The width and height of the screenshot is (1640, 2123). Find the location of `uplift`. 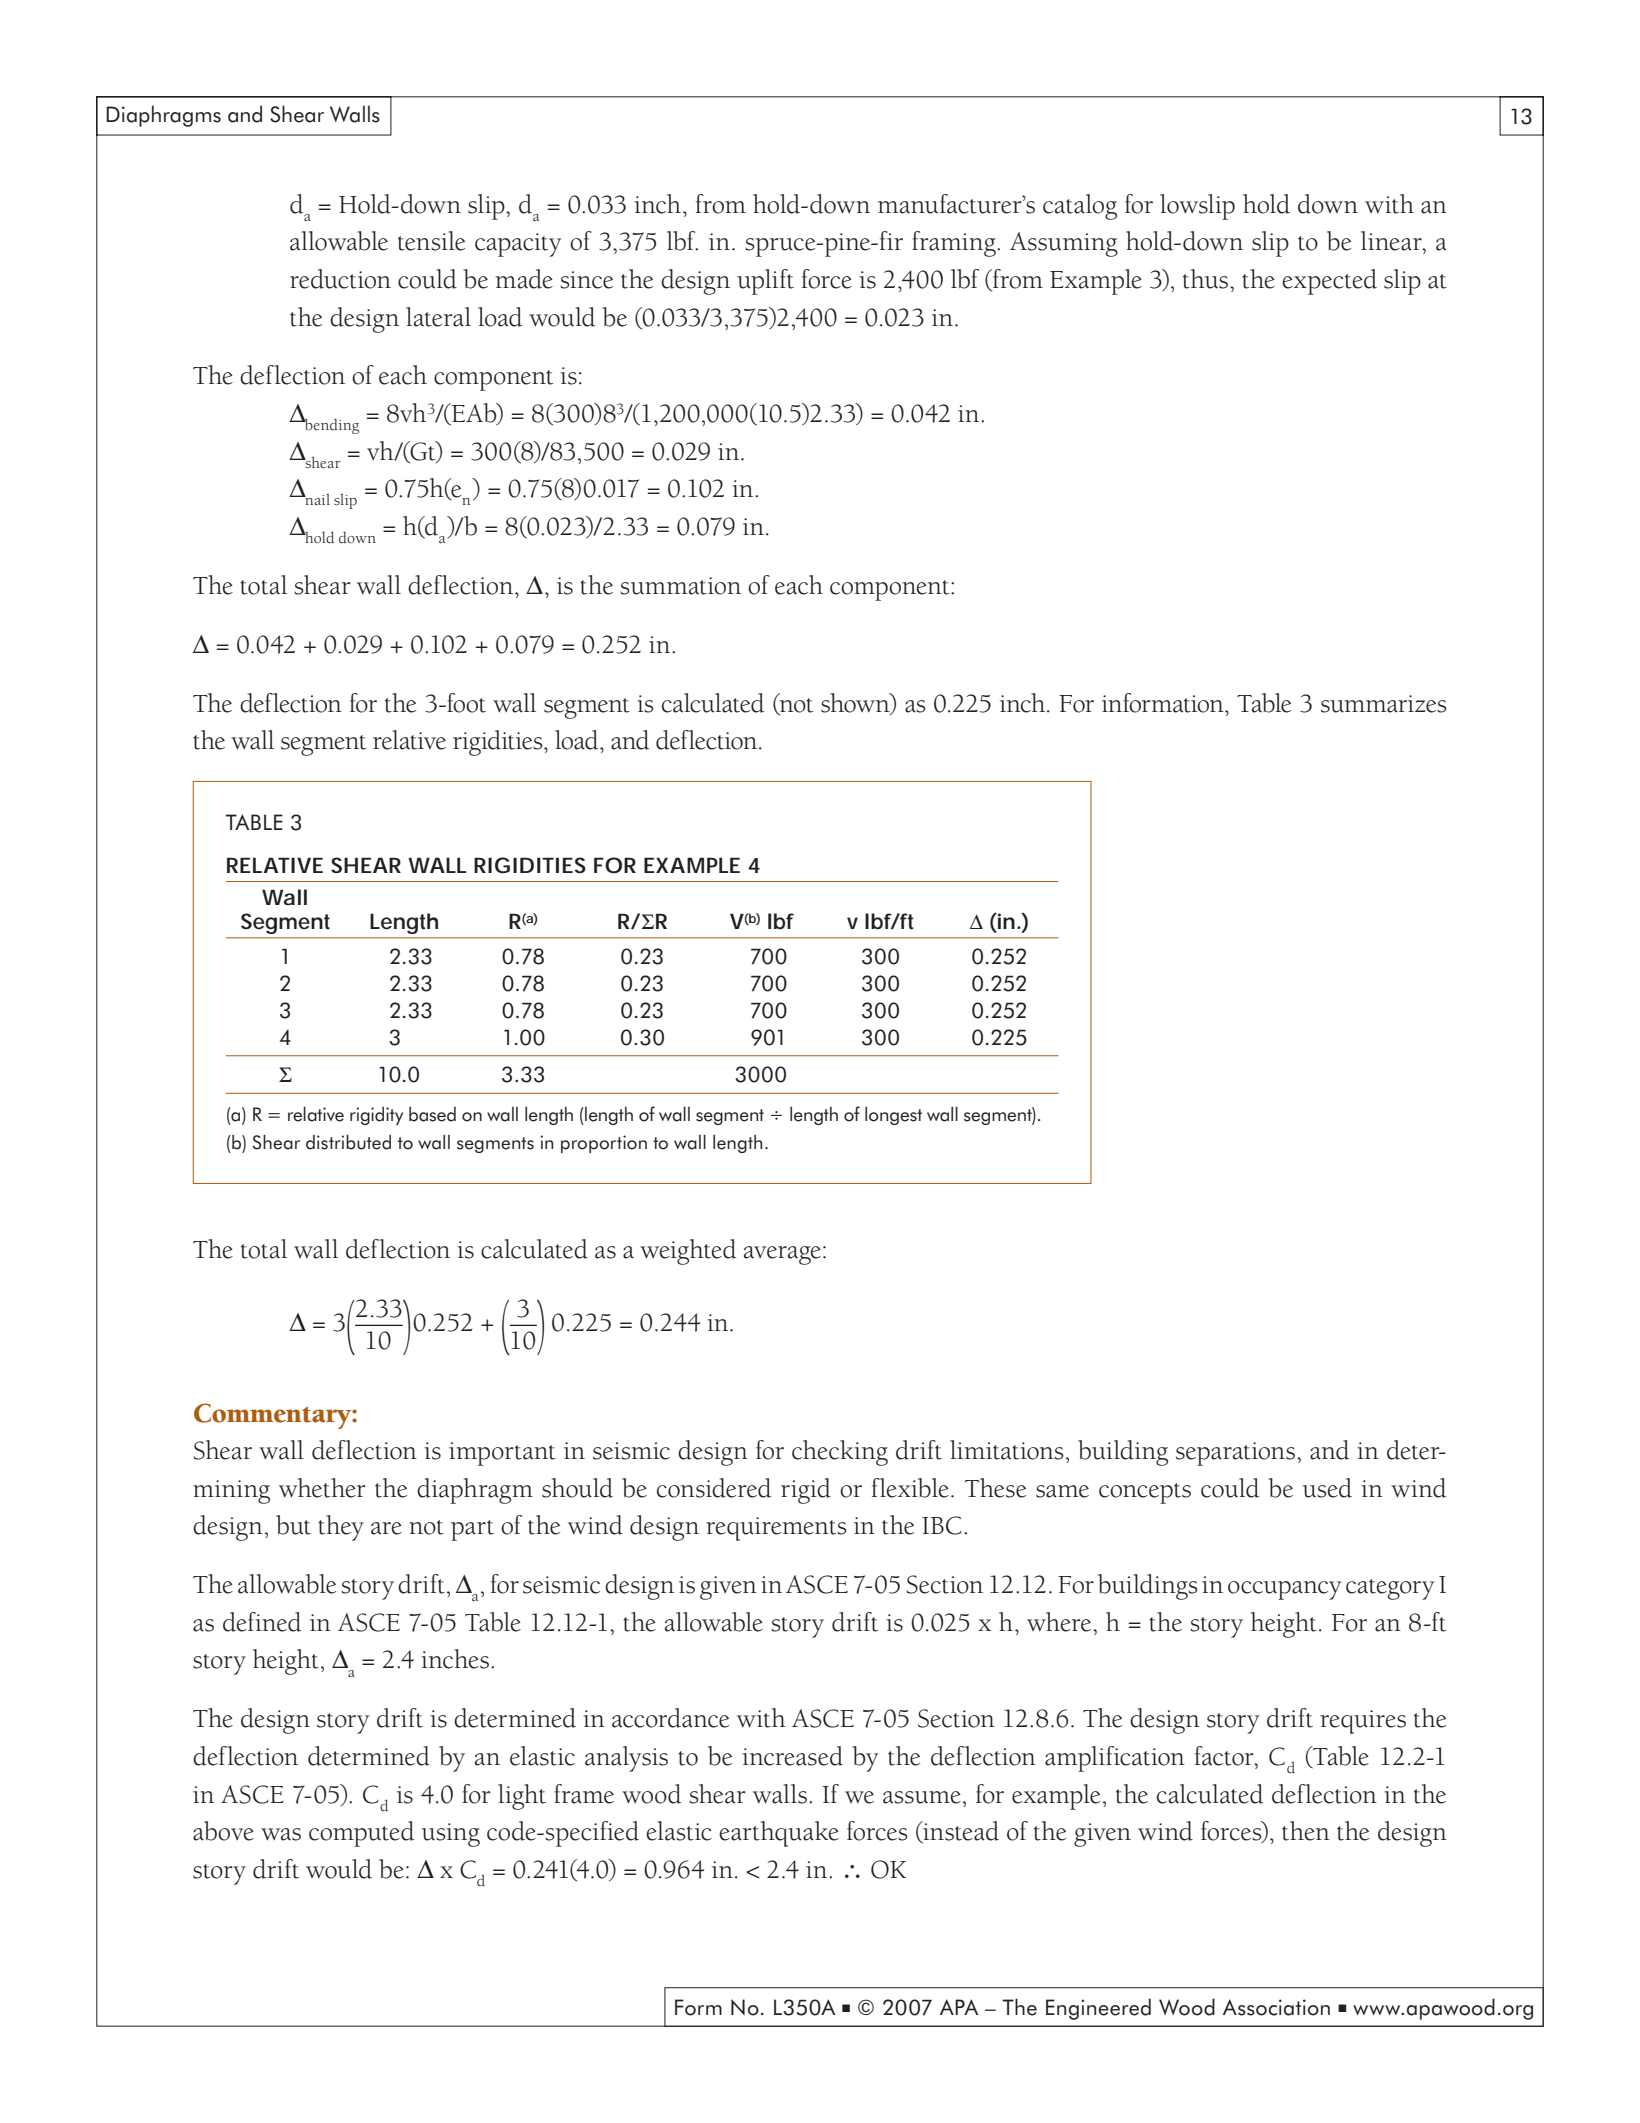

uplift is located at coordinates (765, 282).
